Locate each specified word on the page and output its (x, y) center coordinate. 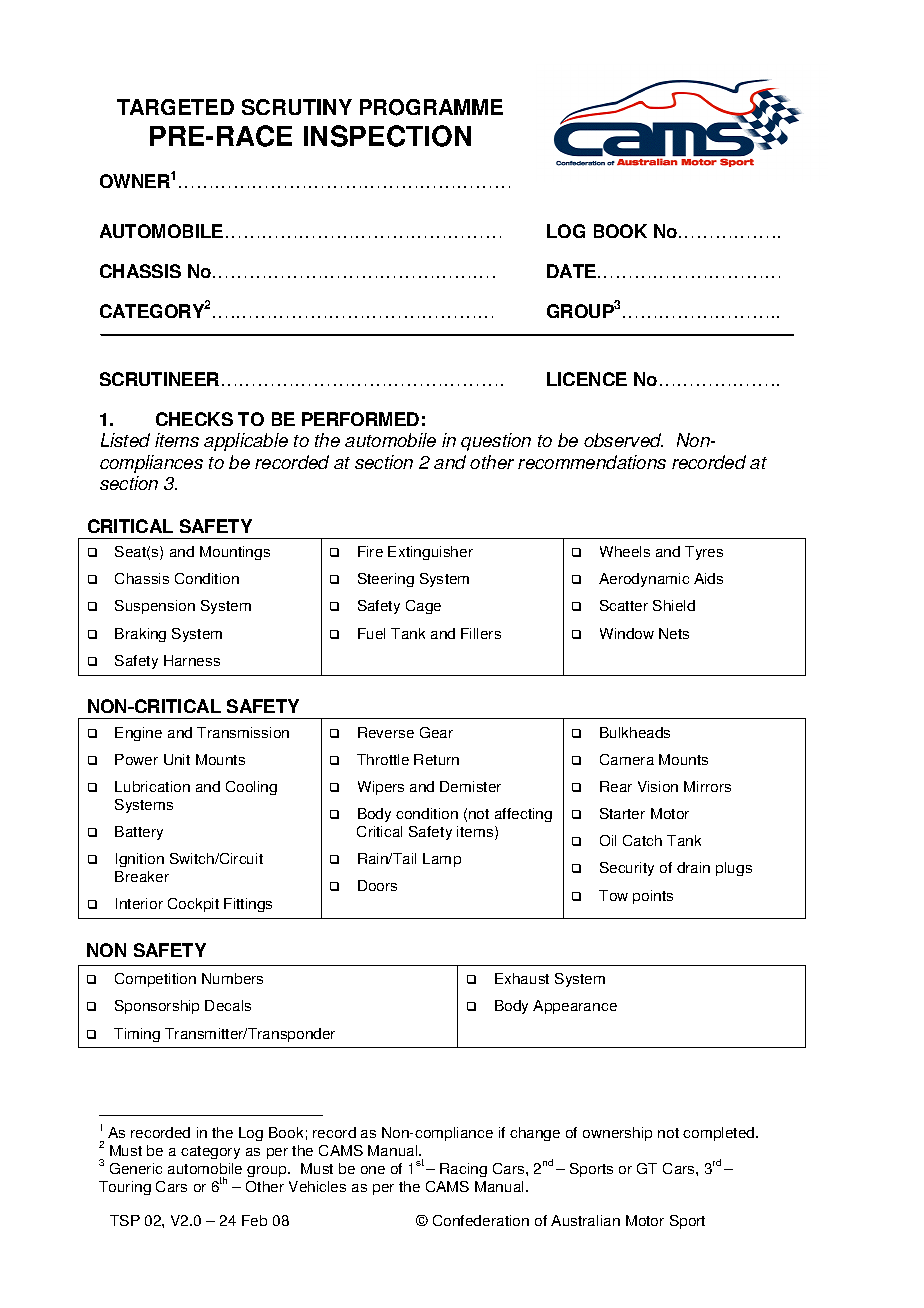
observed (623, 440)
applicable (246, 442)
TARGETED (175, 107)
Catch (642, 840)
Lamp (442, 860)
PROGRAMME (431, 107)
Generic (136, 1168)
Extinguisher (430, 553)
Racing (463, 1170)
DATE (571, 271)
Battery (139, 833)
